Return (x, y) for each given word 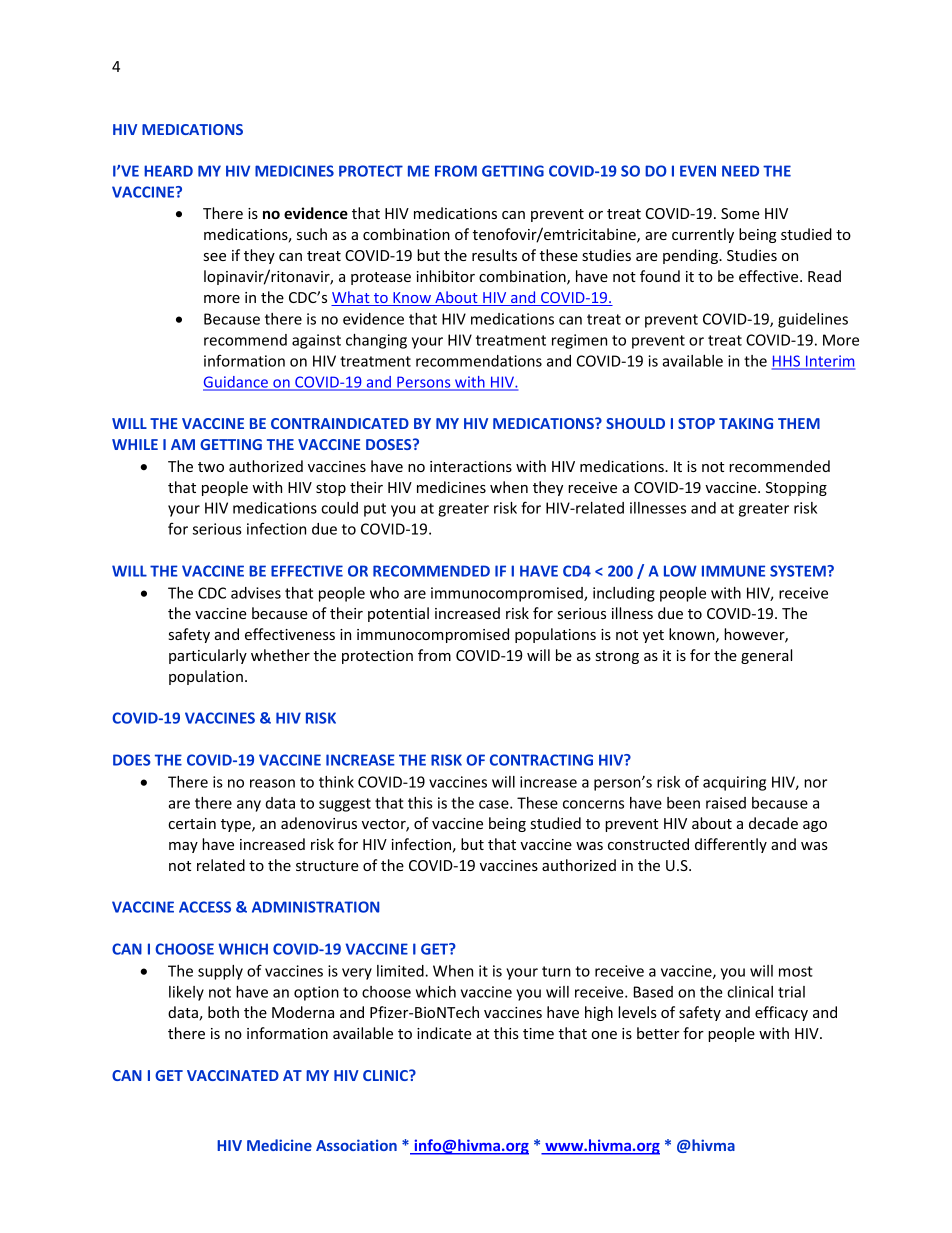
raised (726, 803)
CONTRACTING (541, 760)
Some (740, 213)
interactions (471, 466)
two (211, 467)
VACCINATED (233, 1075)
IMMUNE (733, 571)
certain (192, 823)
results (494, 255)
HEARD (168, 171)
